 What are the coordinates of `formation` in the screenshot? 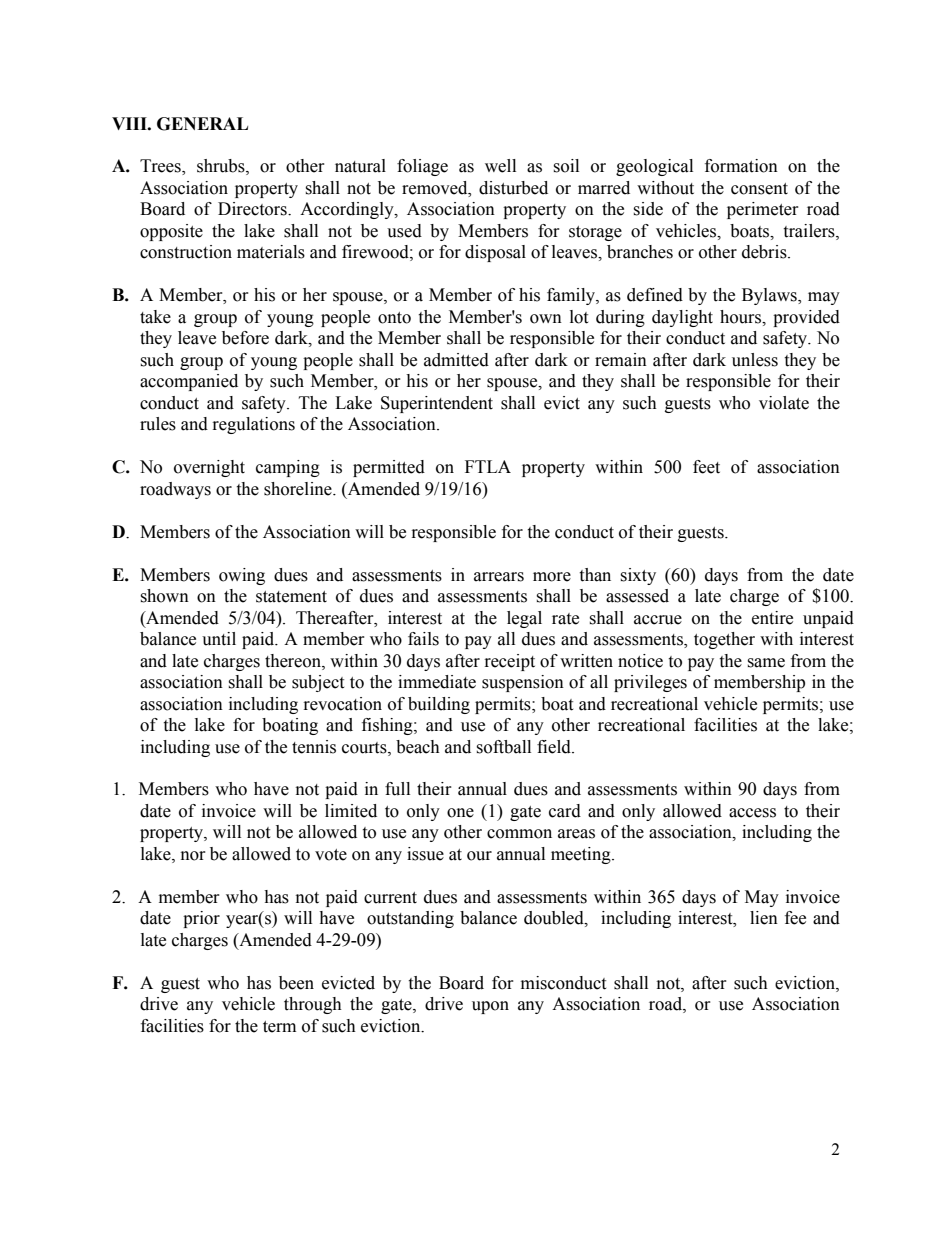 It's located at (741, 166).
